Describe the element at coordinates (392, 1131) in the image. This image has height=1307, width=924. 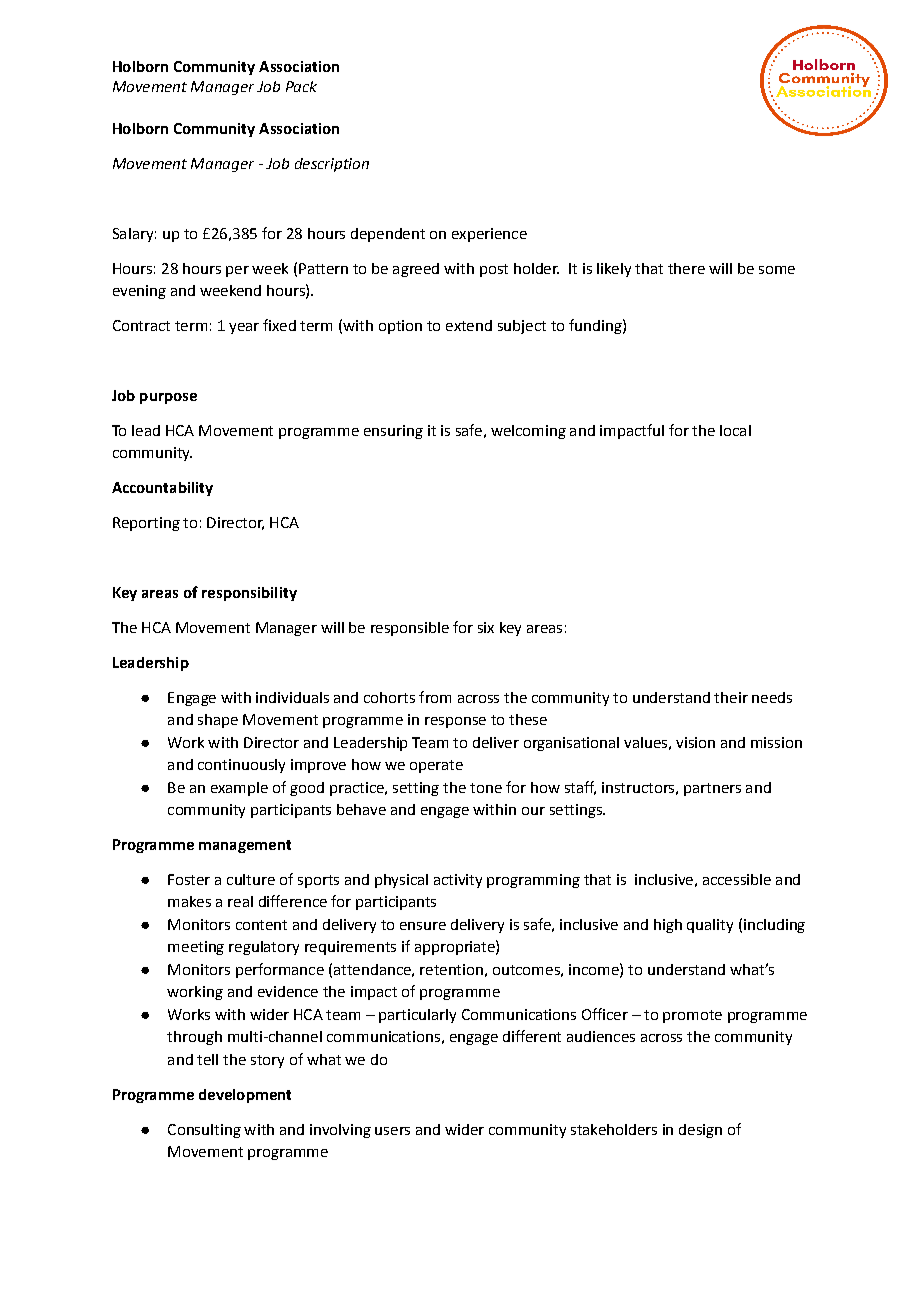
I see `users` at that location.
